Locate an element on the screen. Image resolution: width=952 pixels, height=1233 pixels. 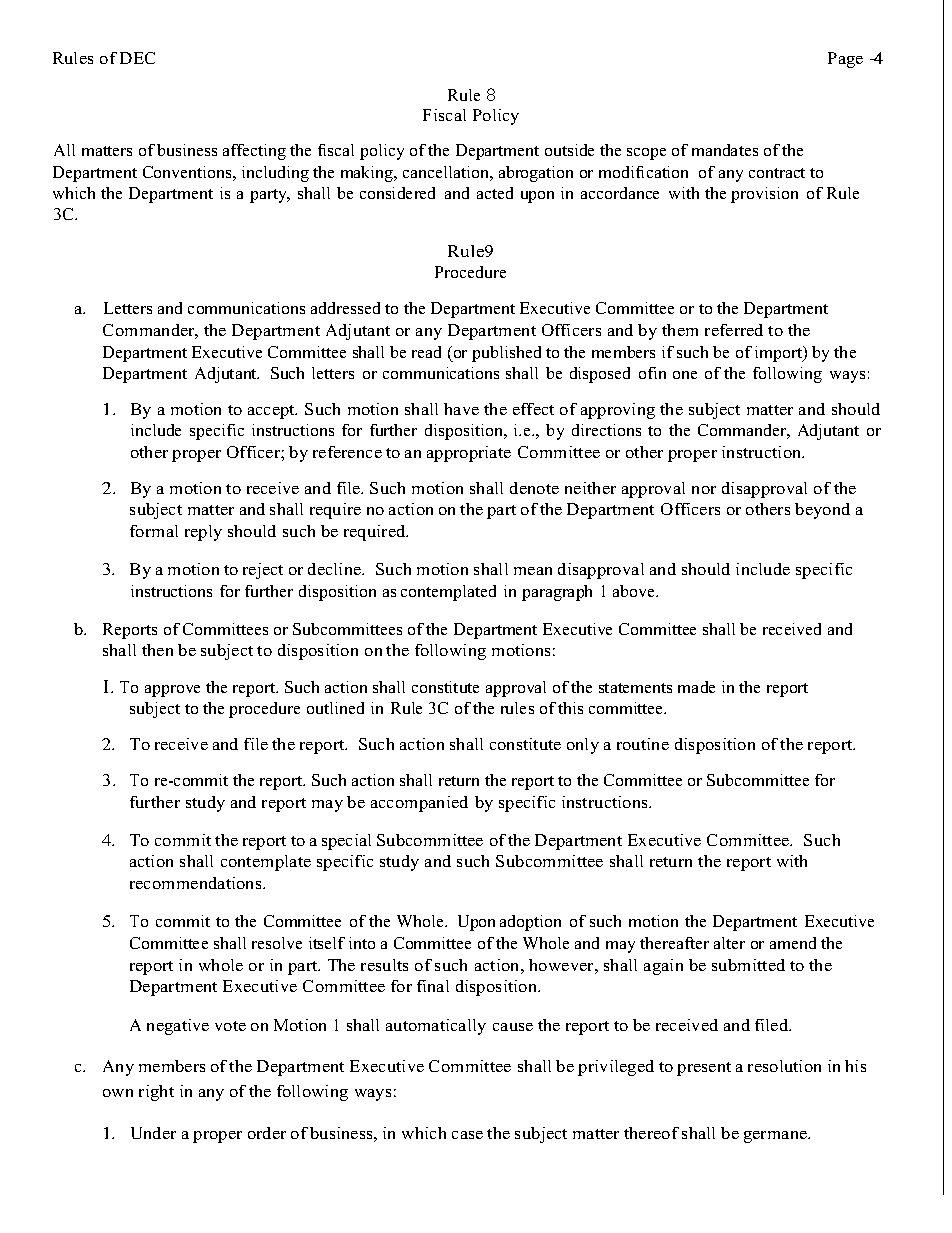
mean is located at coordinates (533, 571).
